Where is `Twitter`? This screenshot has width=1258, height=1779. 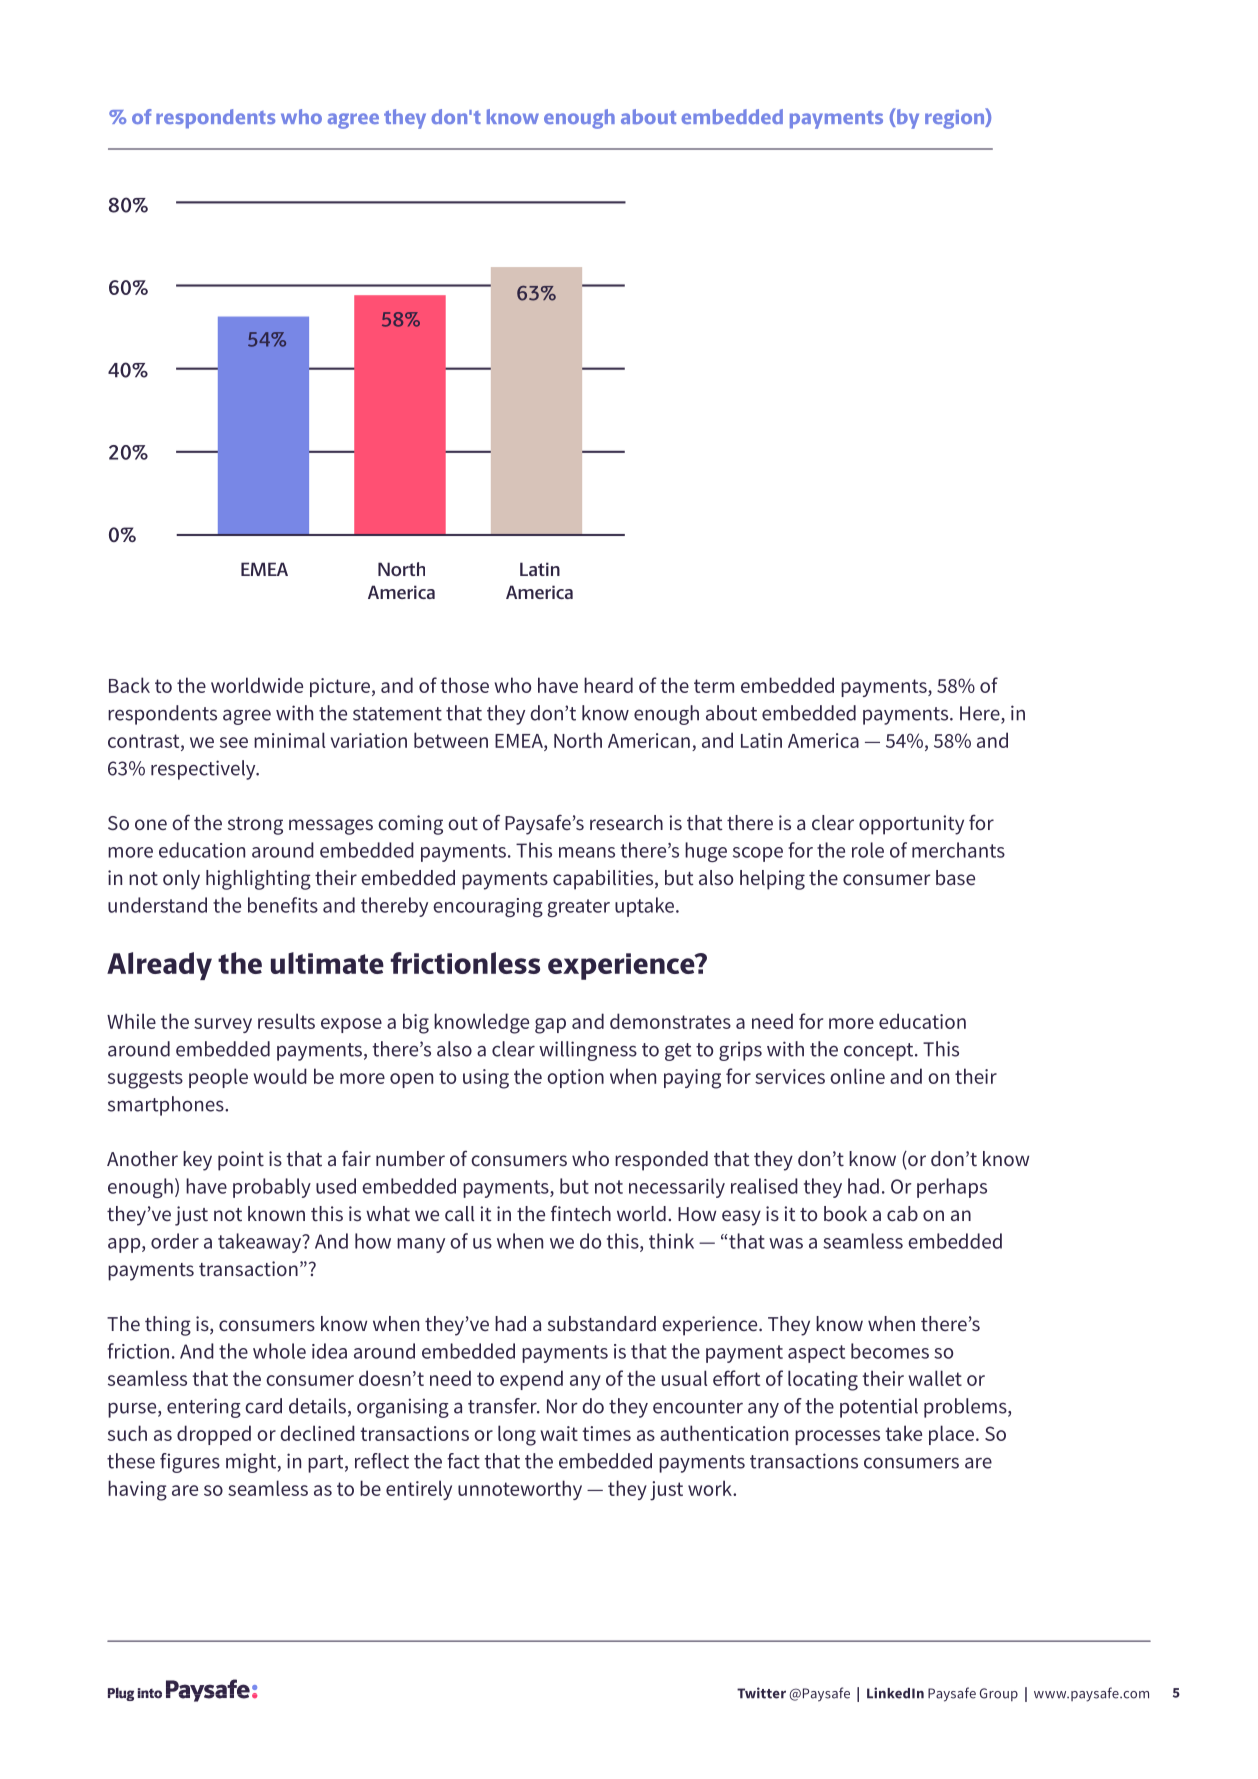
Twitter is located at coordinates (761, 1693).
